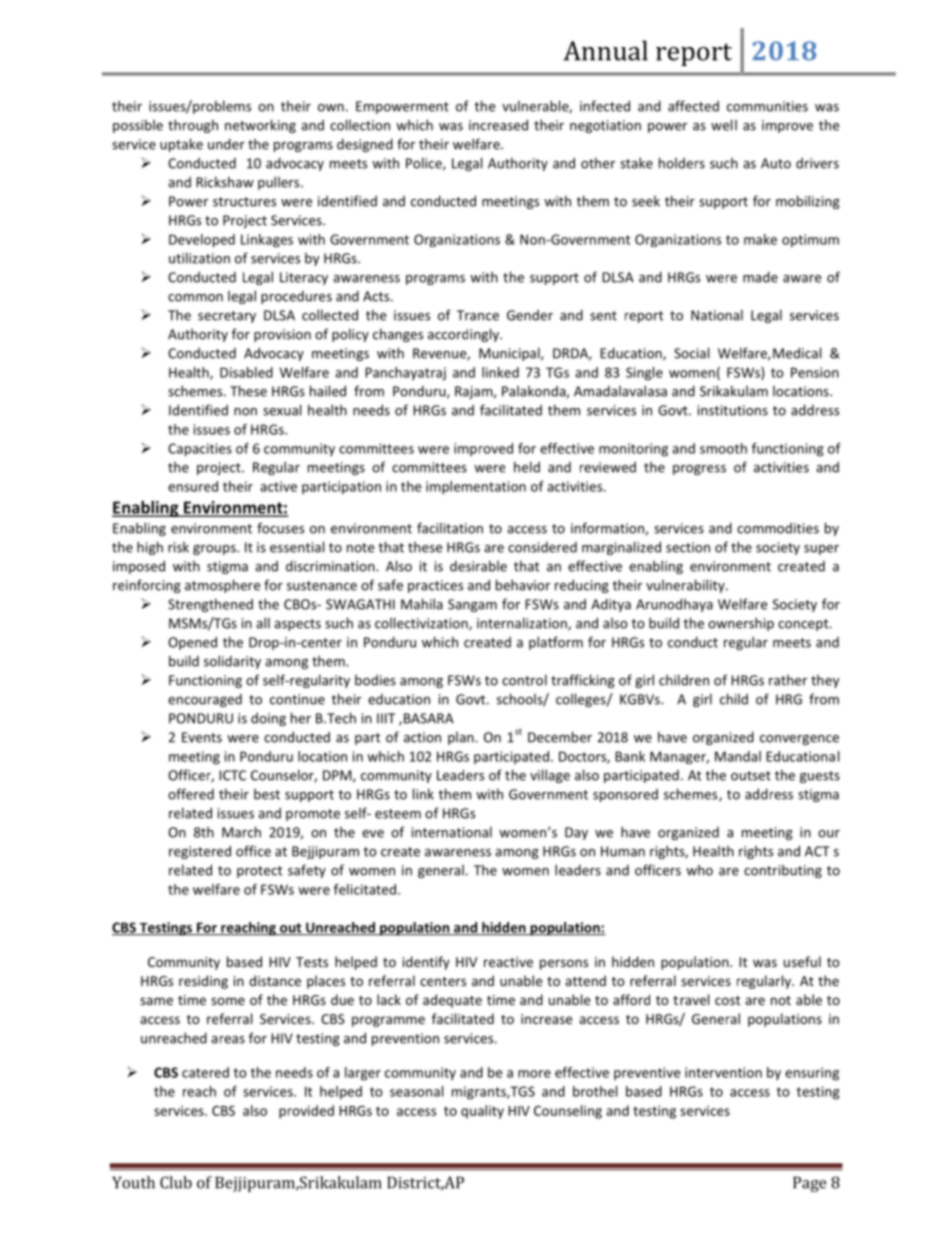  I want to click on Strengthened, so click(210, 605).
